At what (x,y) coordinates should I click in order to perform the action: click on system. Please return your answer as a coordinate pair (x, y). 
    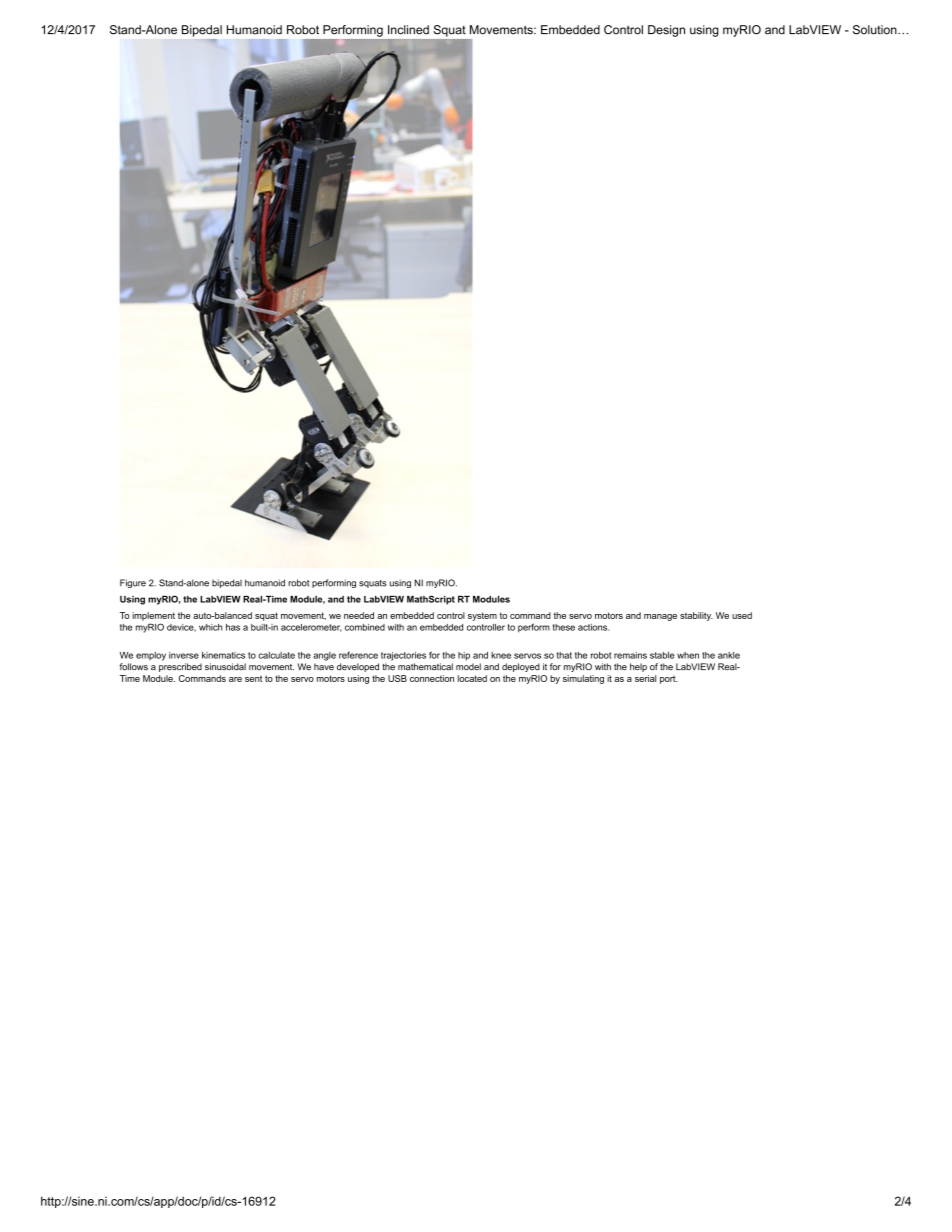
    Looking at the image, I should click on (482, 616).
